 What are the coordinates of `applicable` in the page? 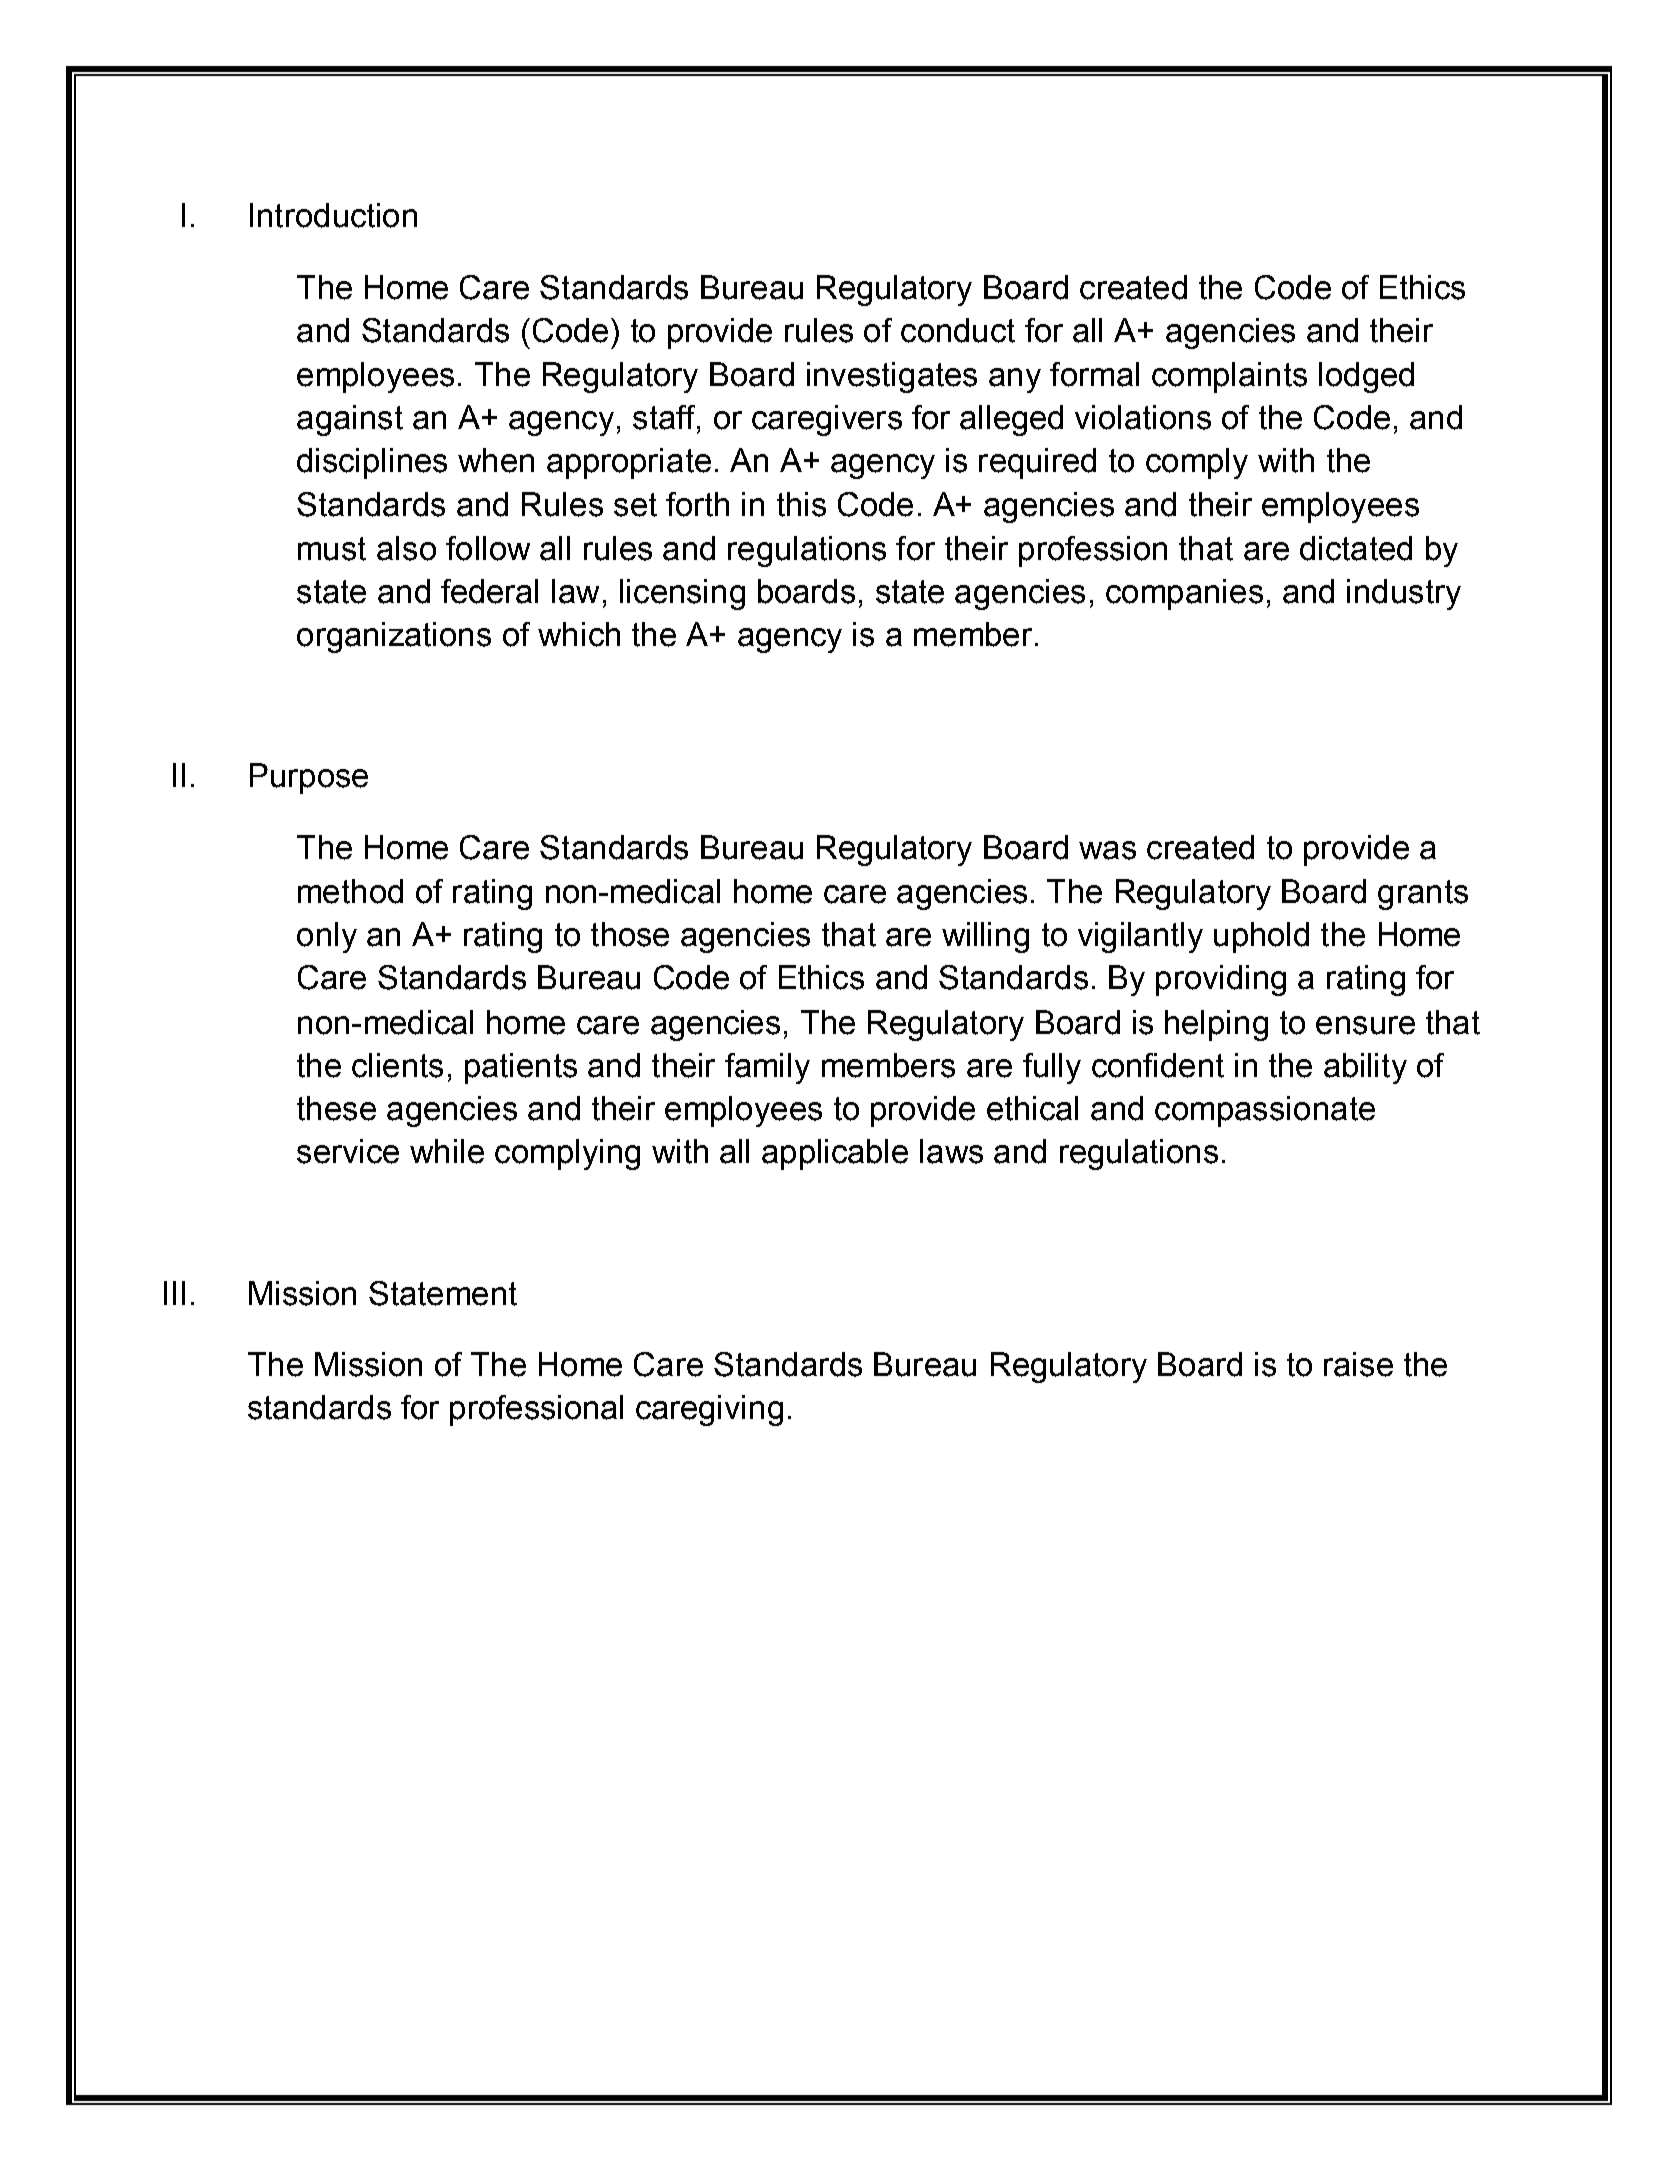 It's located at (835, 1154).
